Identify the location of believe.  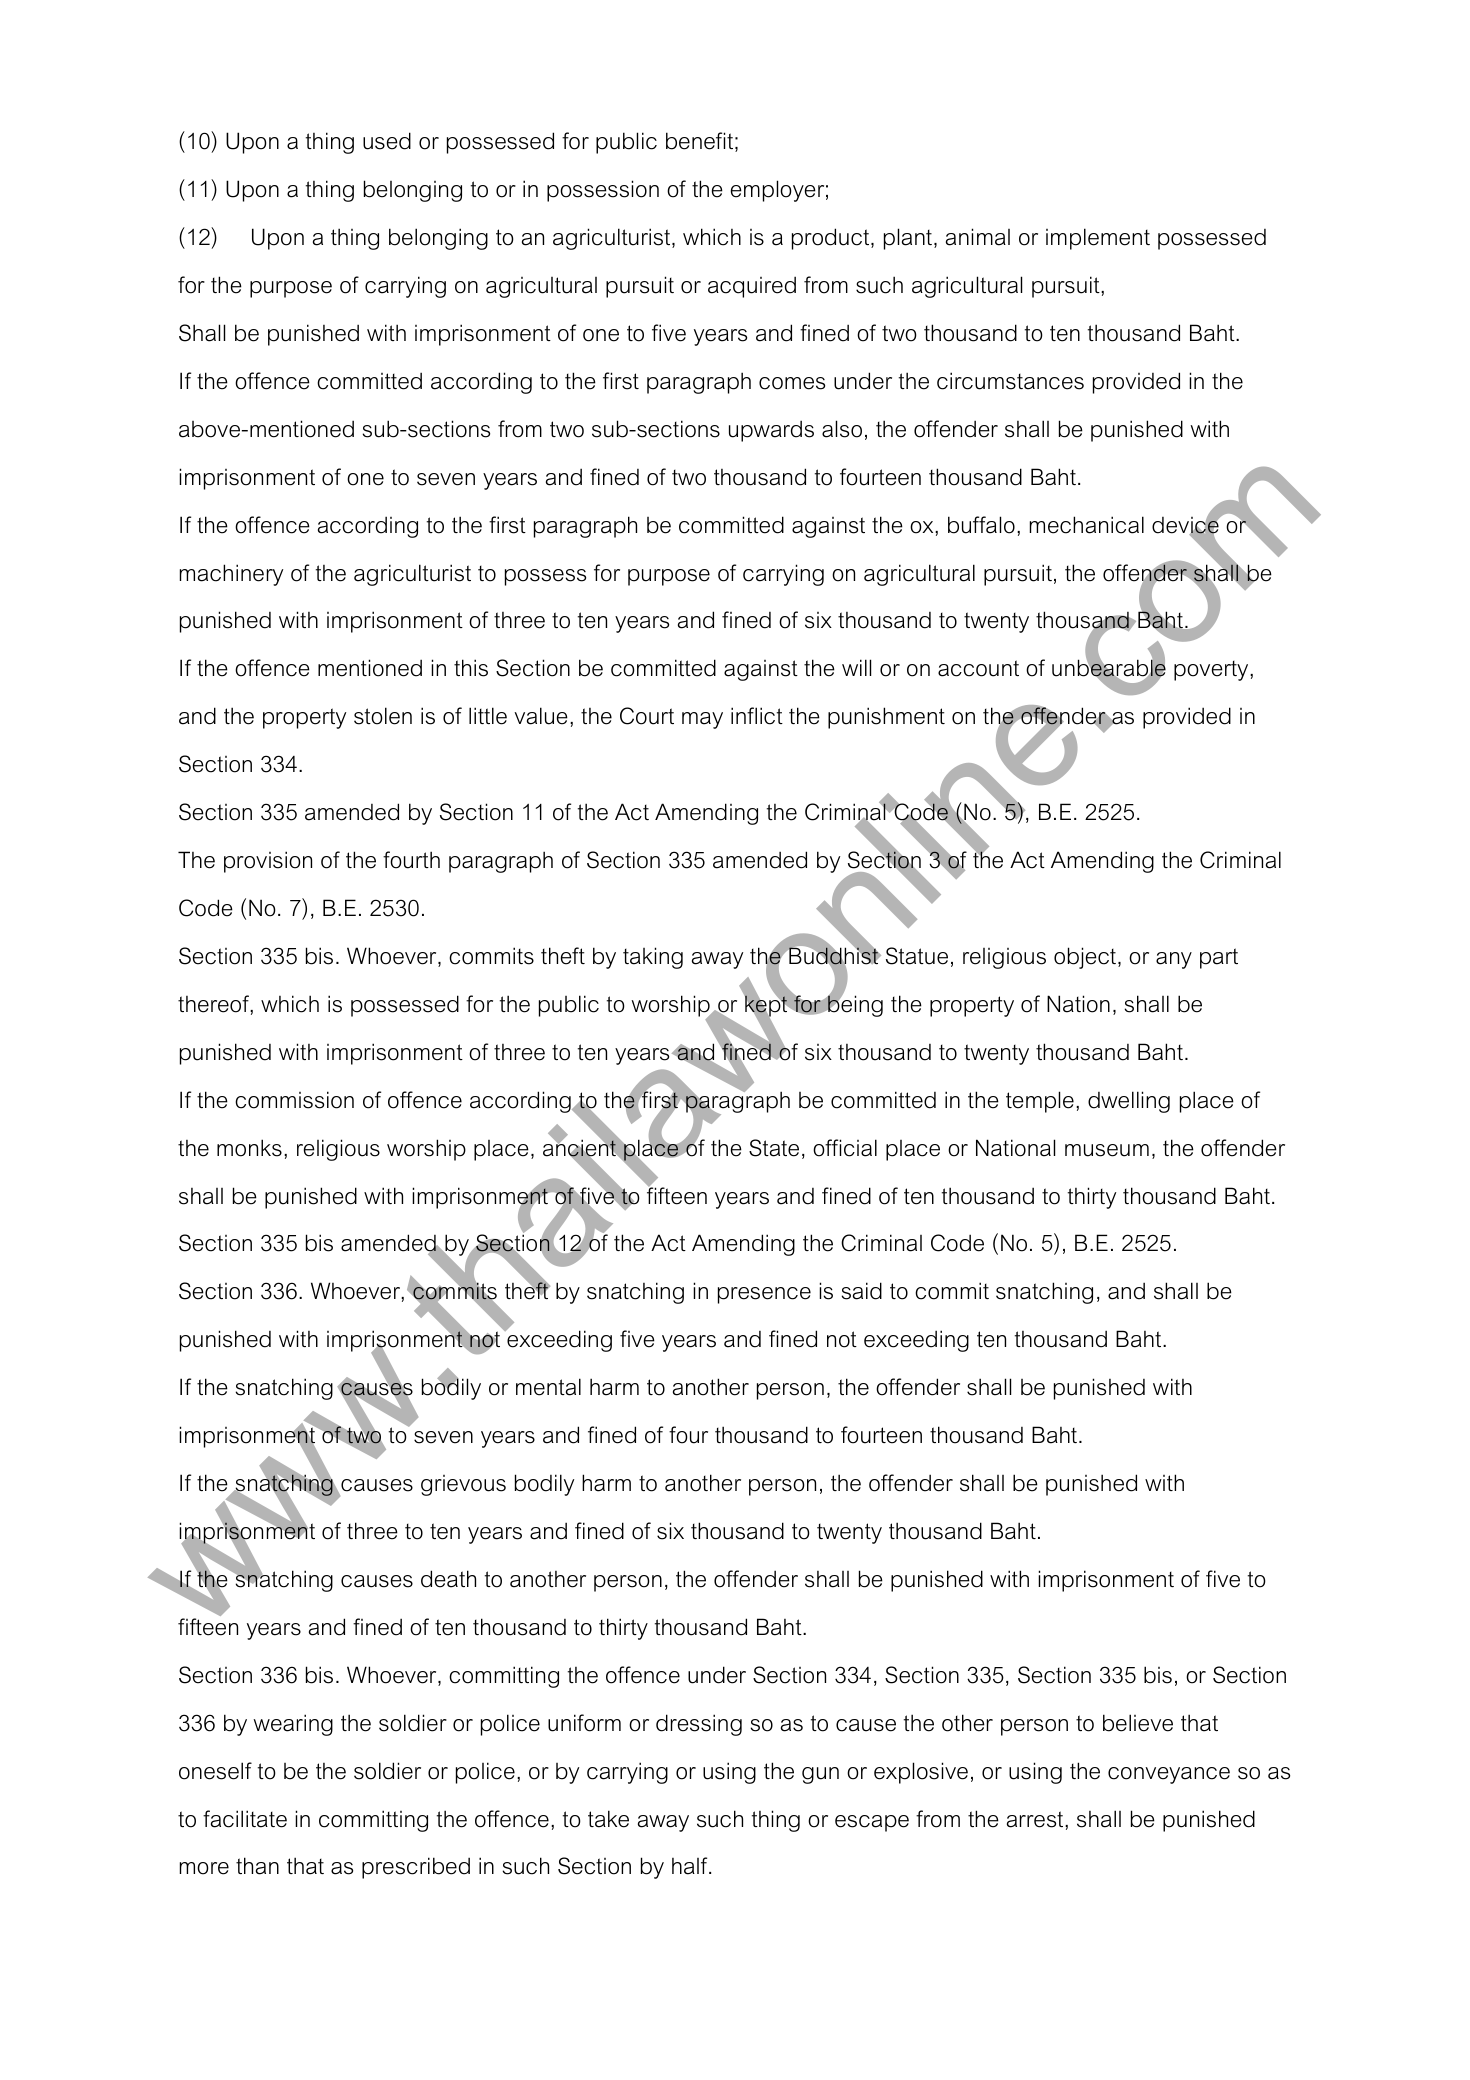
(1138, 1723).
